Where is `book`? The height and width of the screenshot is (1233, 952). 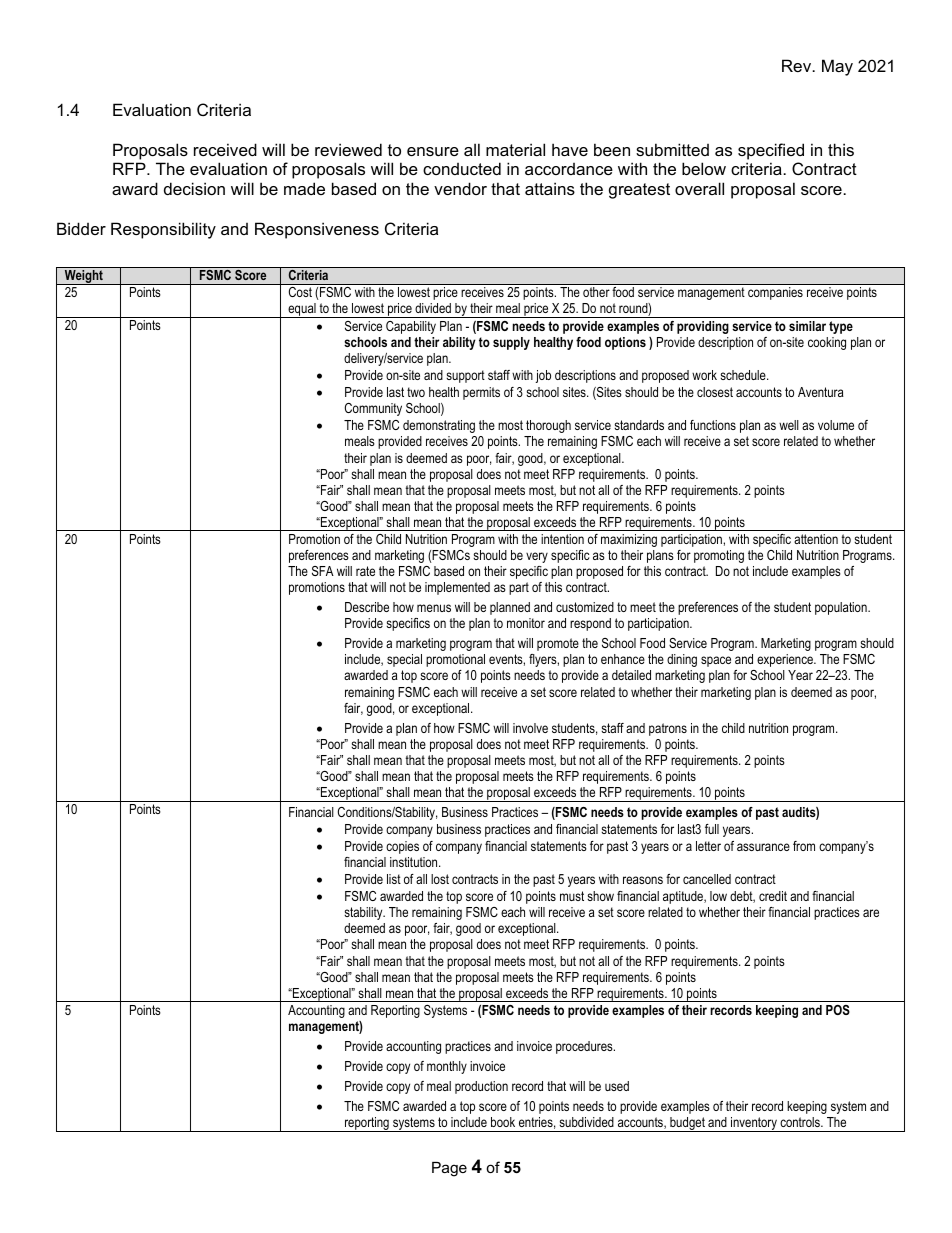 book is located at coordinates (503, 1122).
